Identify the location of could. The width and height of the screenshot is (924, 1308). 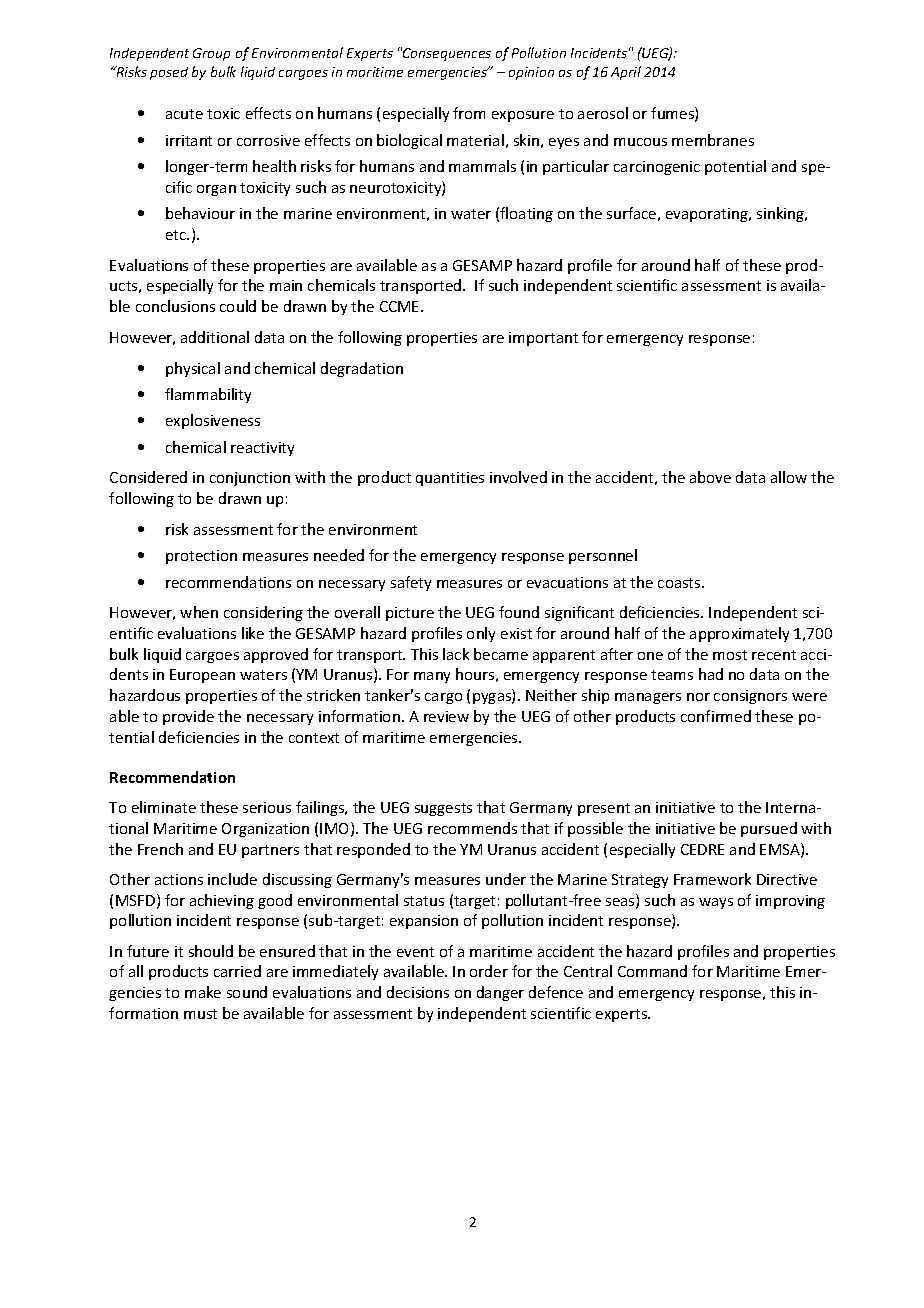
(238, 306).
